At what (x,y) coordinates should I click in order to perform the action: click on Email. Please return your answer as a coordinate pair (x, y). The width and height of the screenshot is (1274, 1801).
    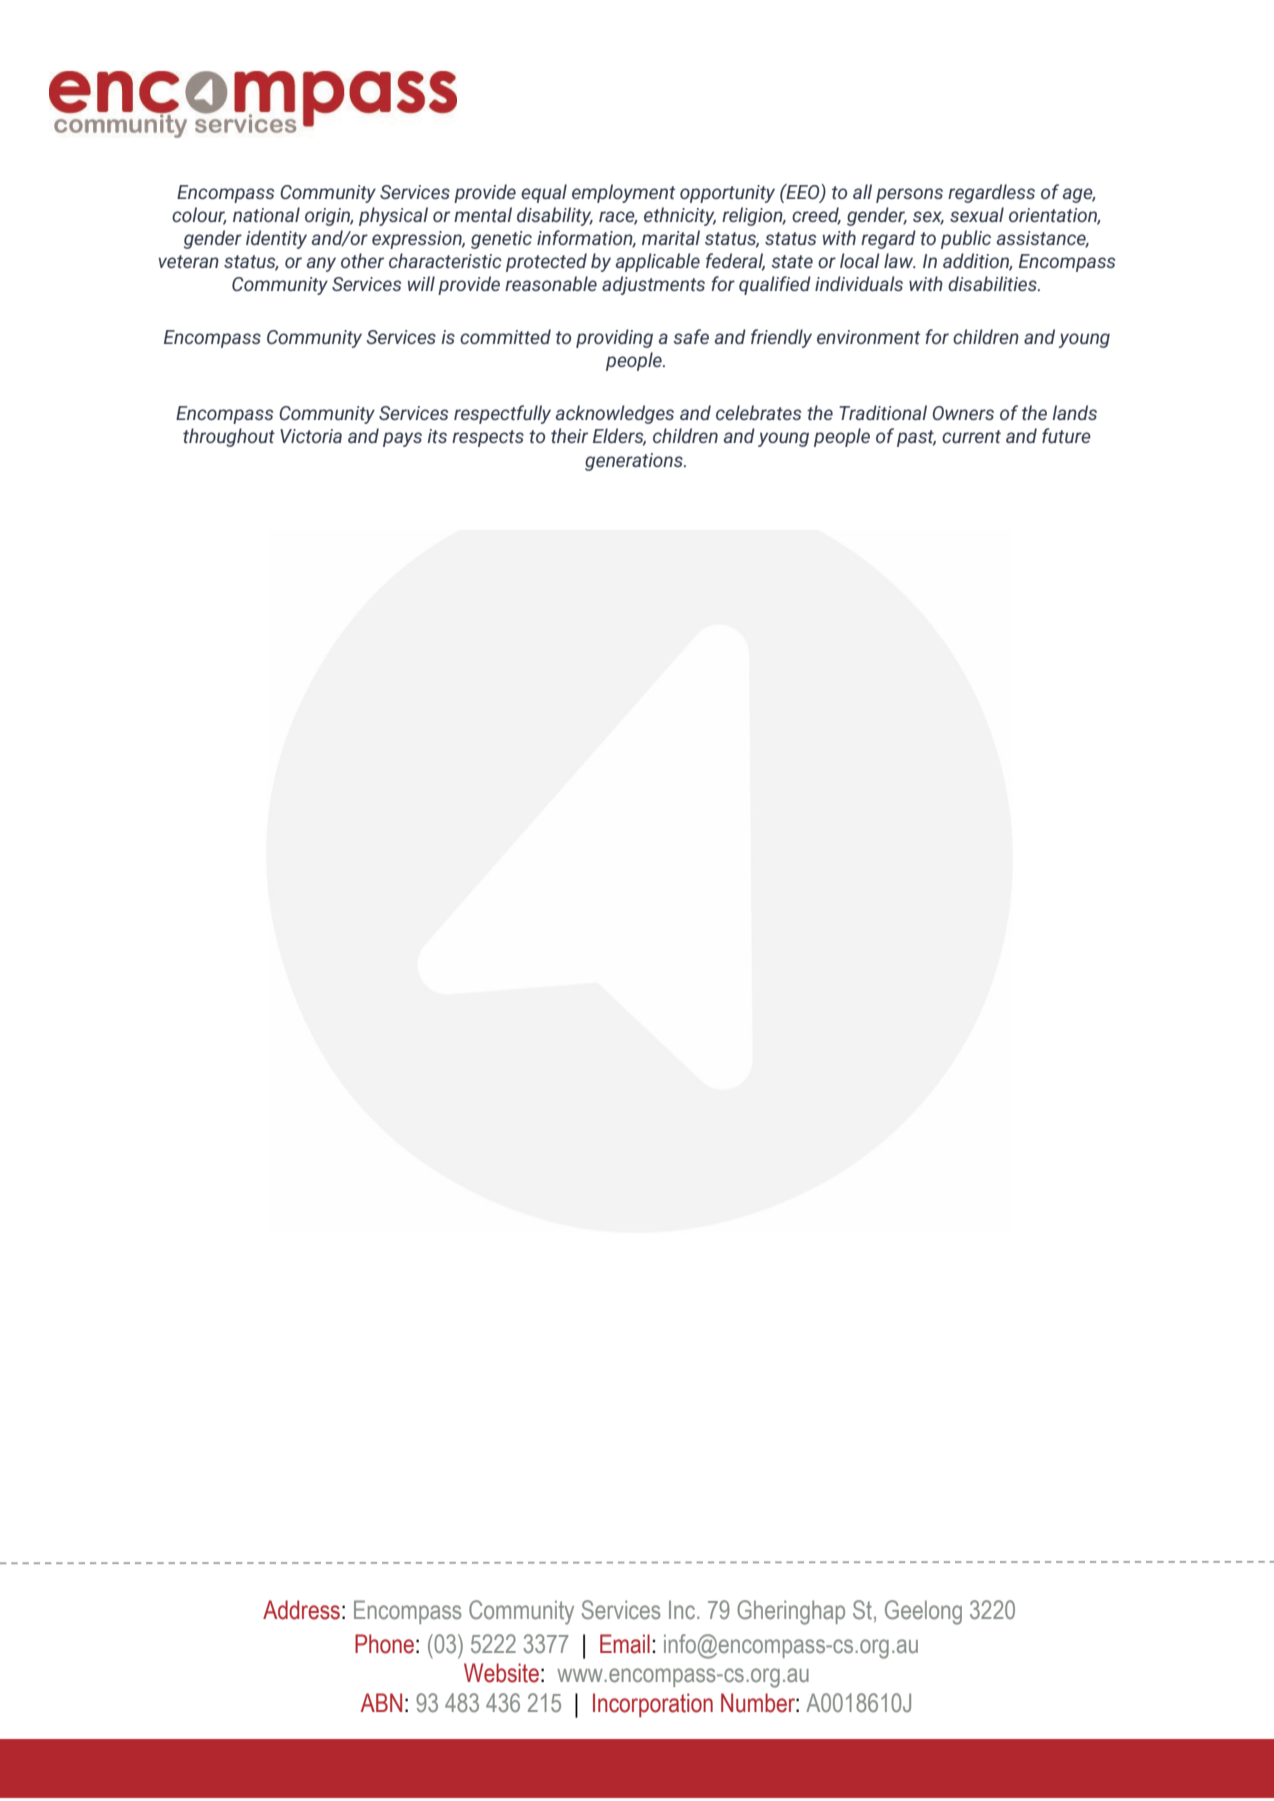
    Looking at the image, I should click on (625, 1644).
